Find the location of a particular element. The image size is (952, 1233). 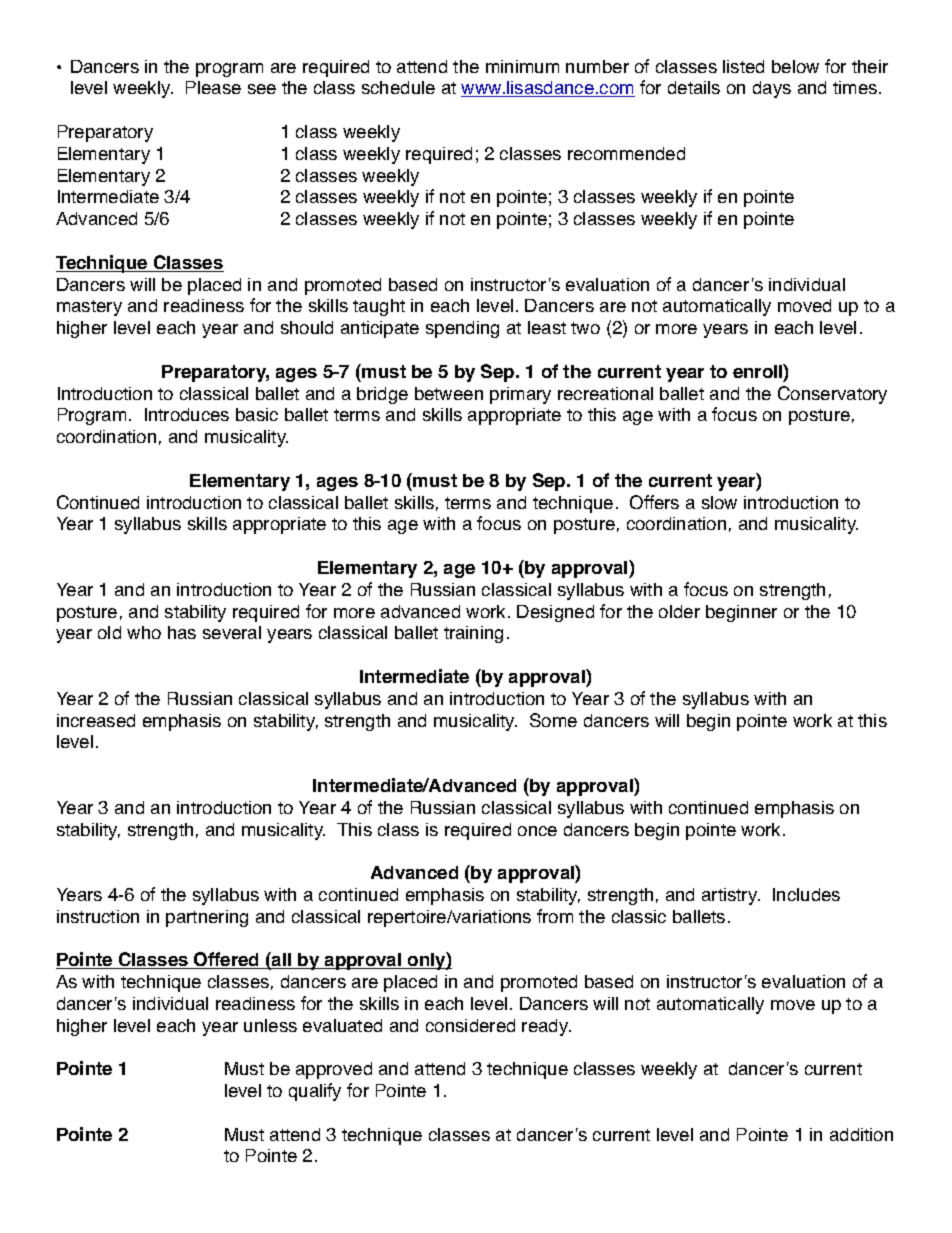

who is located at coordinates (144, 632).
